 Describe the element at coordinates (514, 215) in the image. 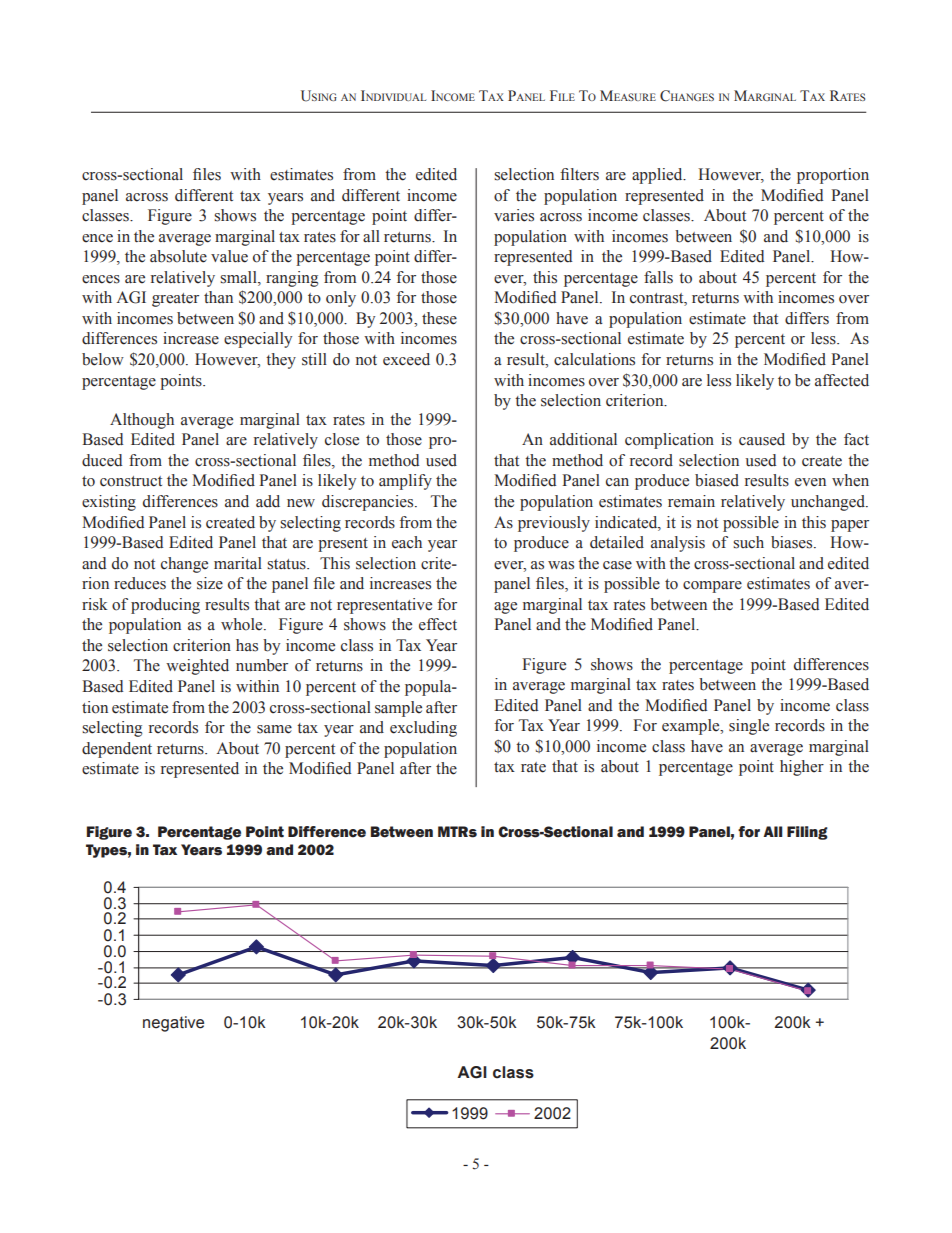

I see `varies` at that location.
